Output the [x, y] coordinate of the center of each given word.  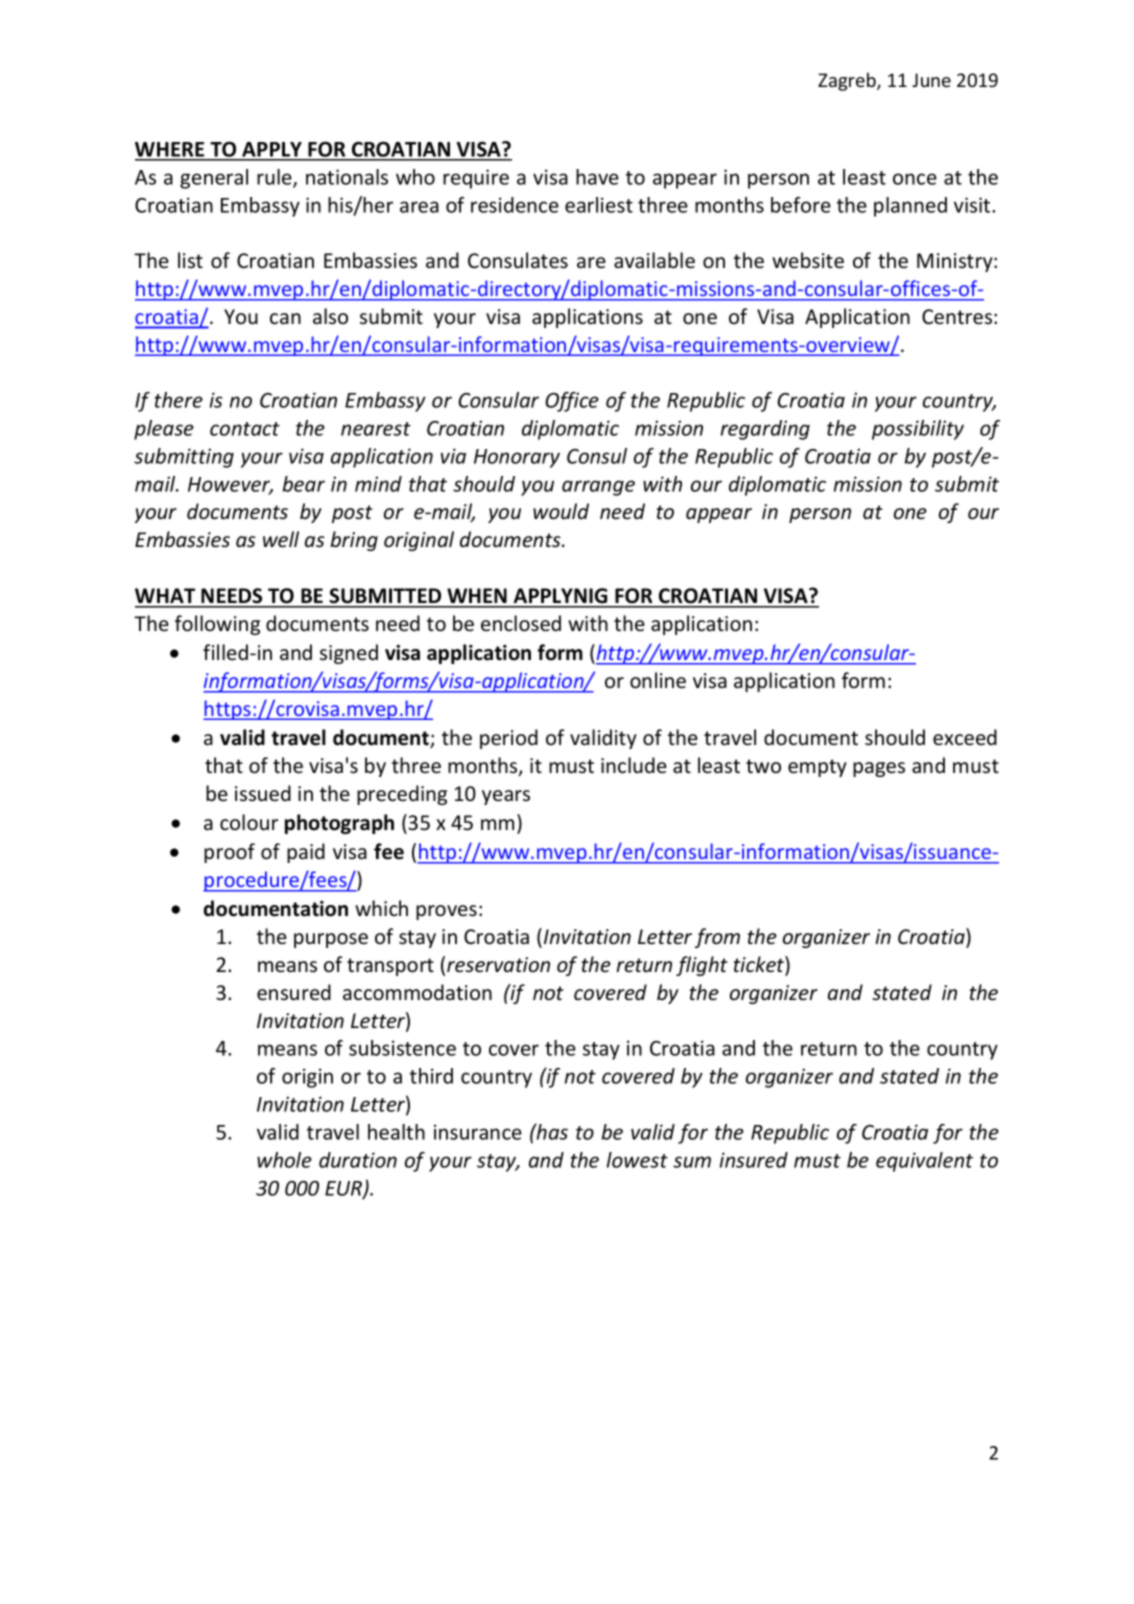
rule [275, 178]
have [597, 177]
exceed [965, 737]
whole [284, 1160]
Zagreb [848, 81]
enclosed [521, 623]
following [217, 625]
